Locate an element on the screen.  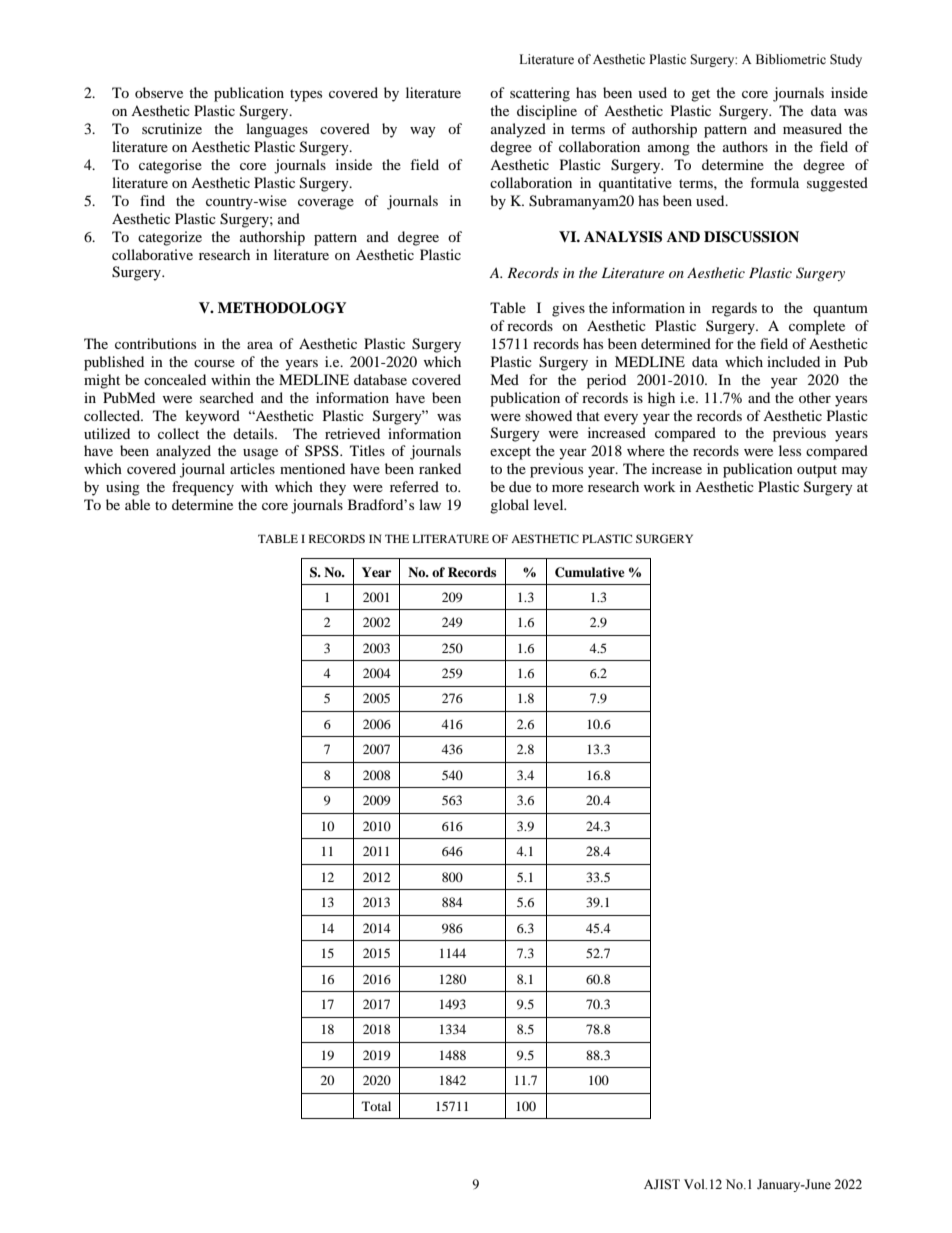
except is located at coordinates (510, 453).
